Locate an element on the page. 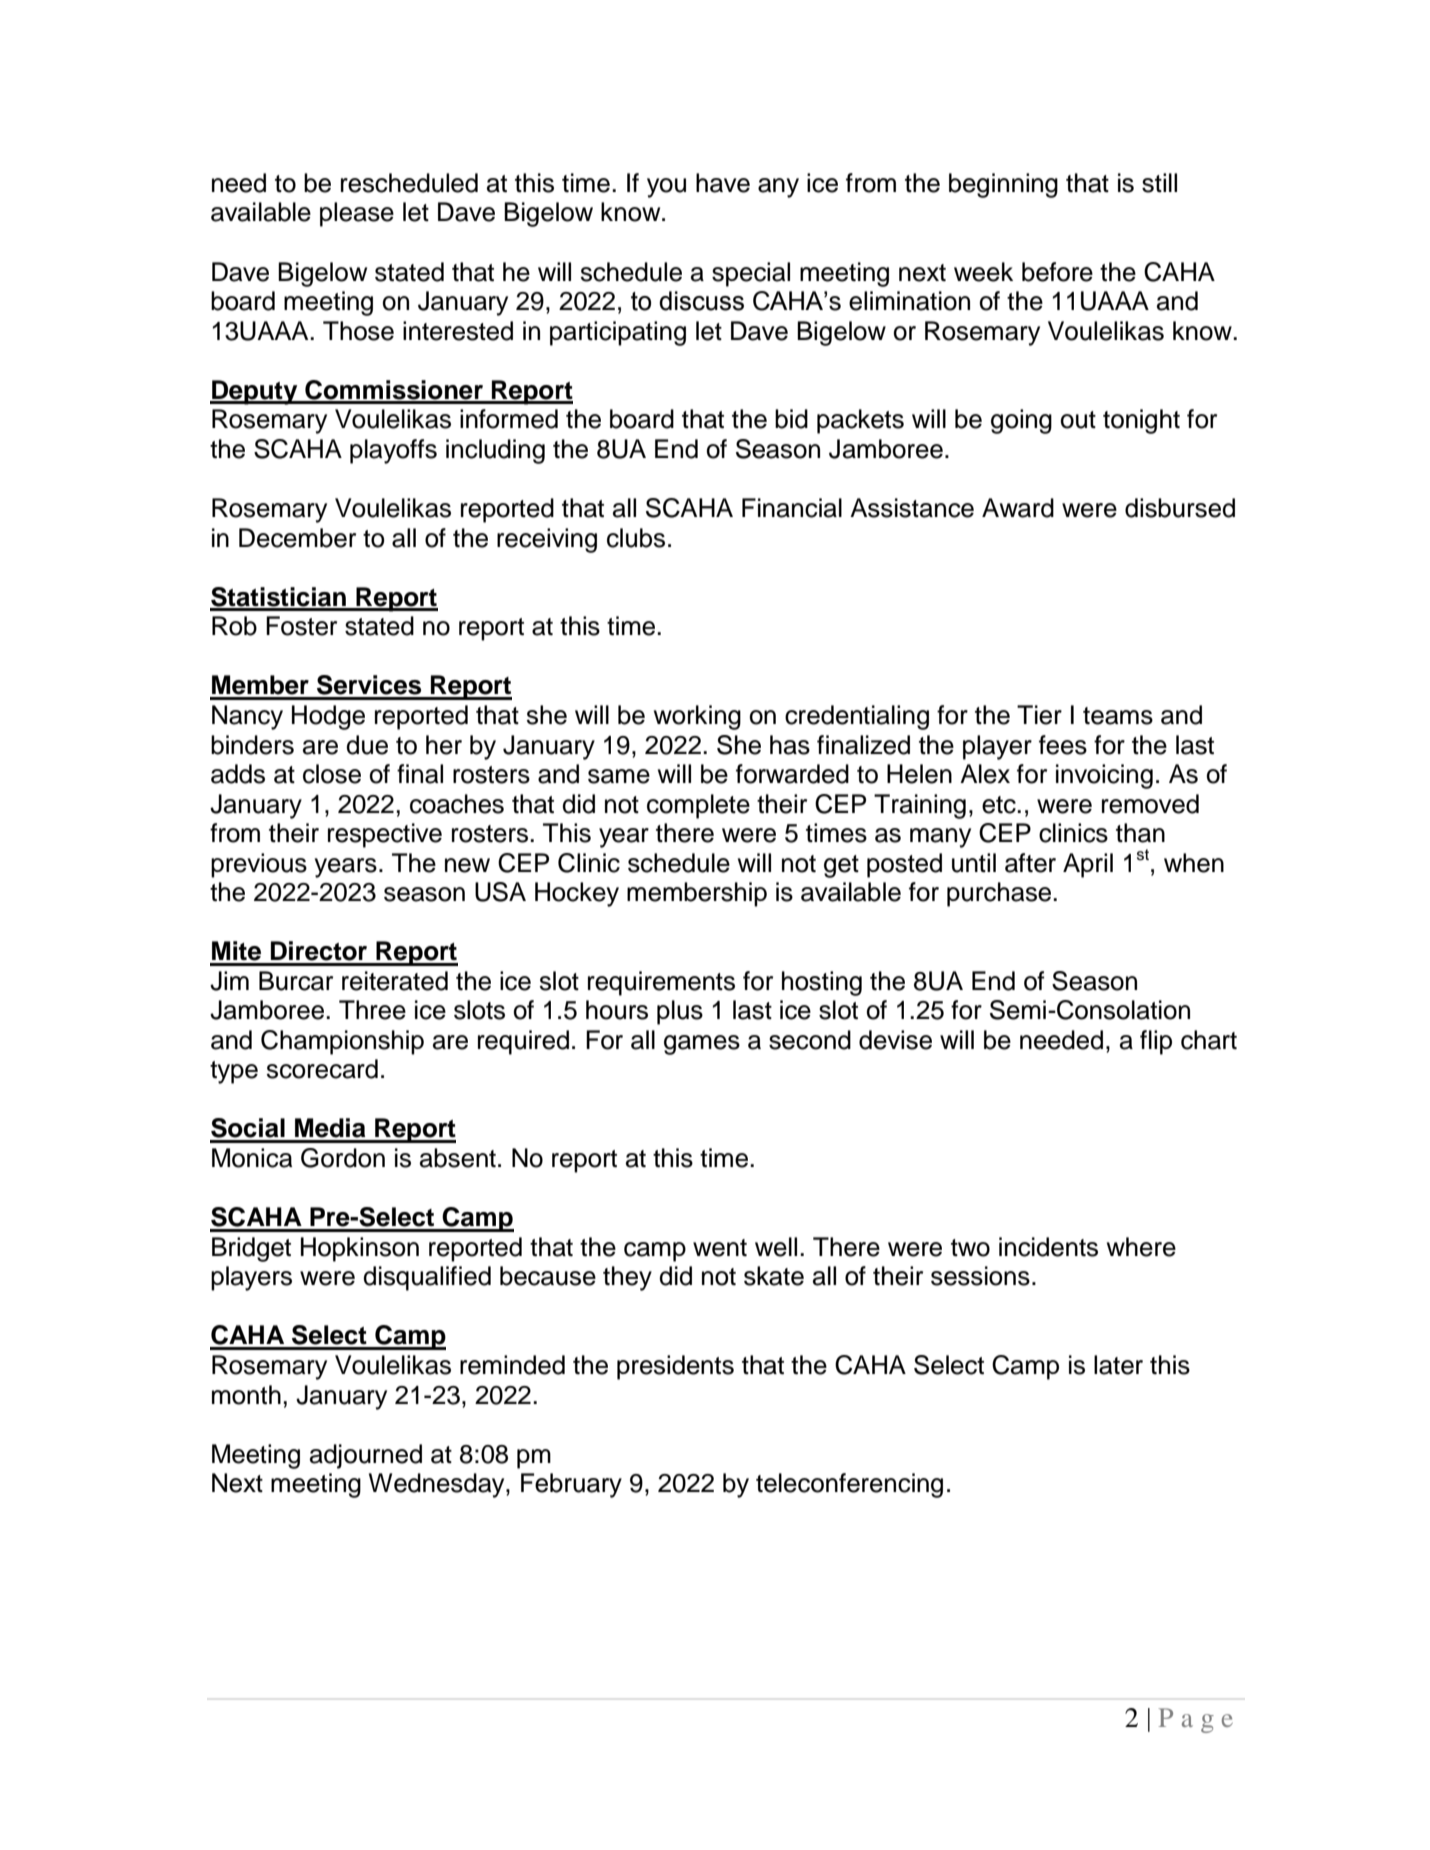 The width and height of the document is (1430, 1850). later is located at coordinates (1118, 1365).
